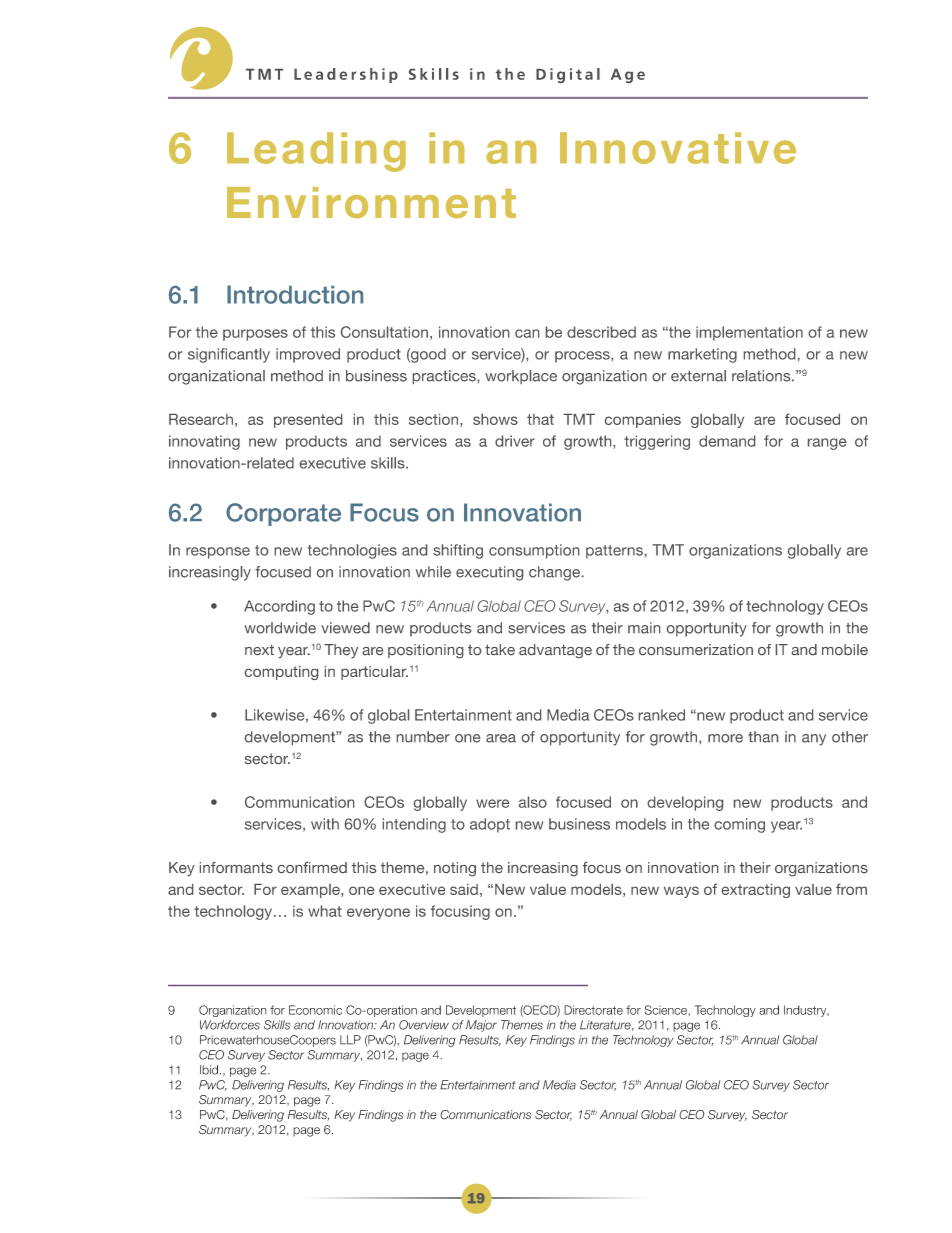 The width and height of the screenshot is (952, 1233). I want to click on Introduction, so click(295, 294).
